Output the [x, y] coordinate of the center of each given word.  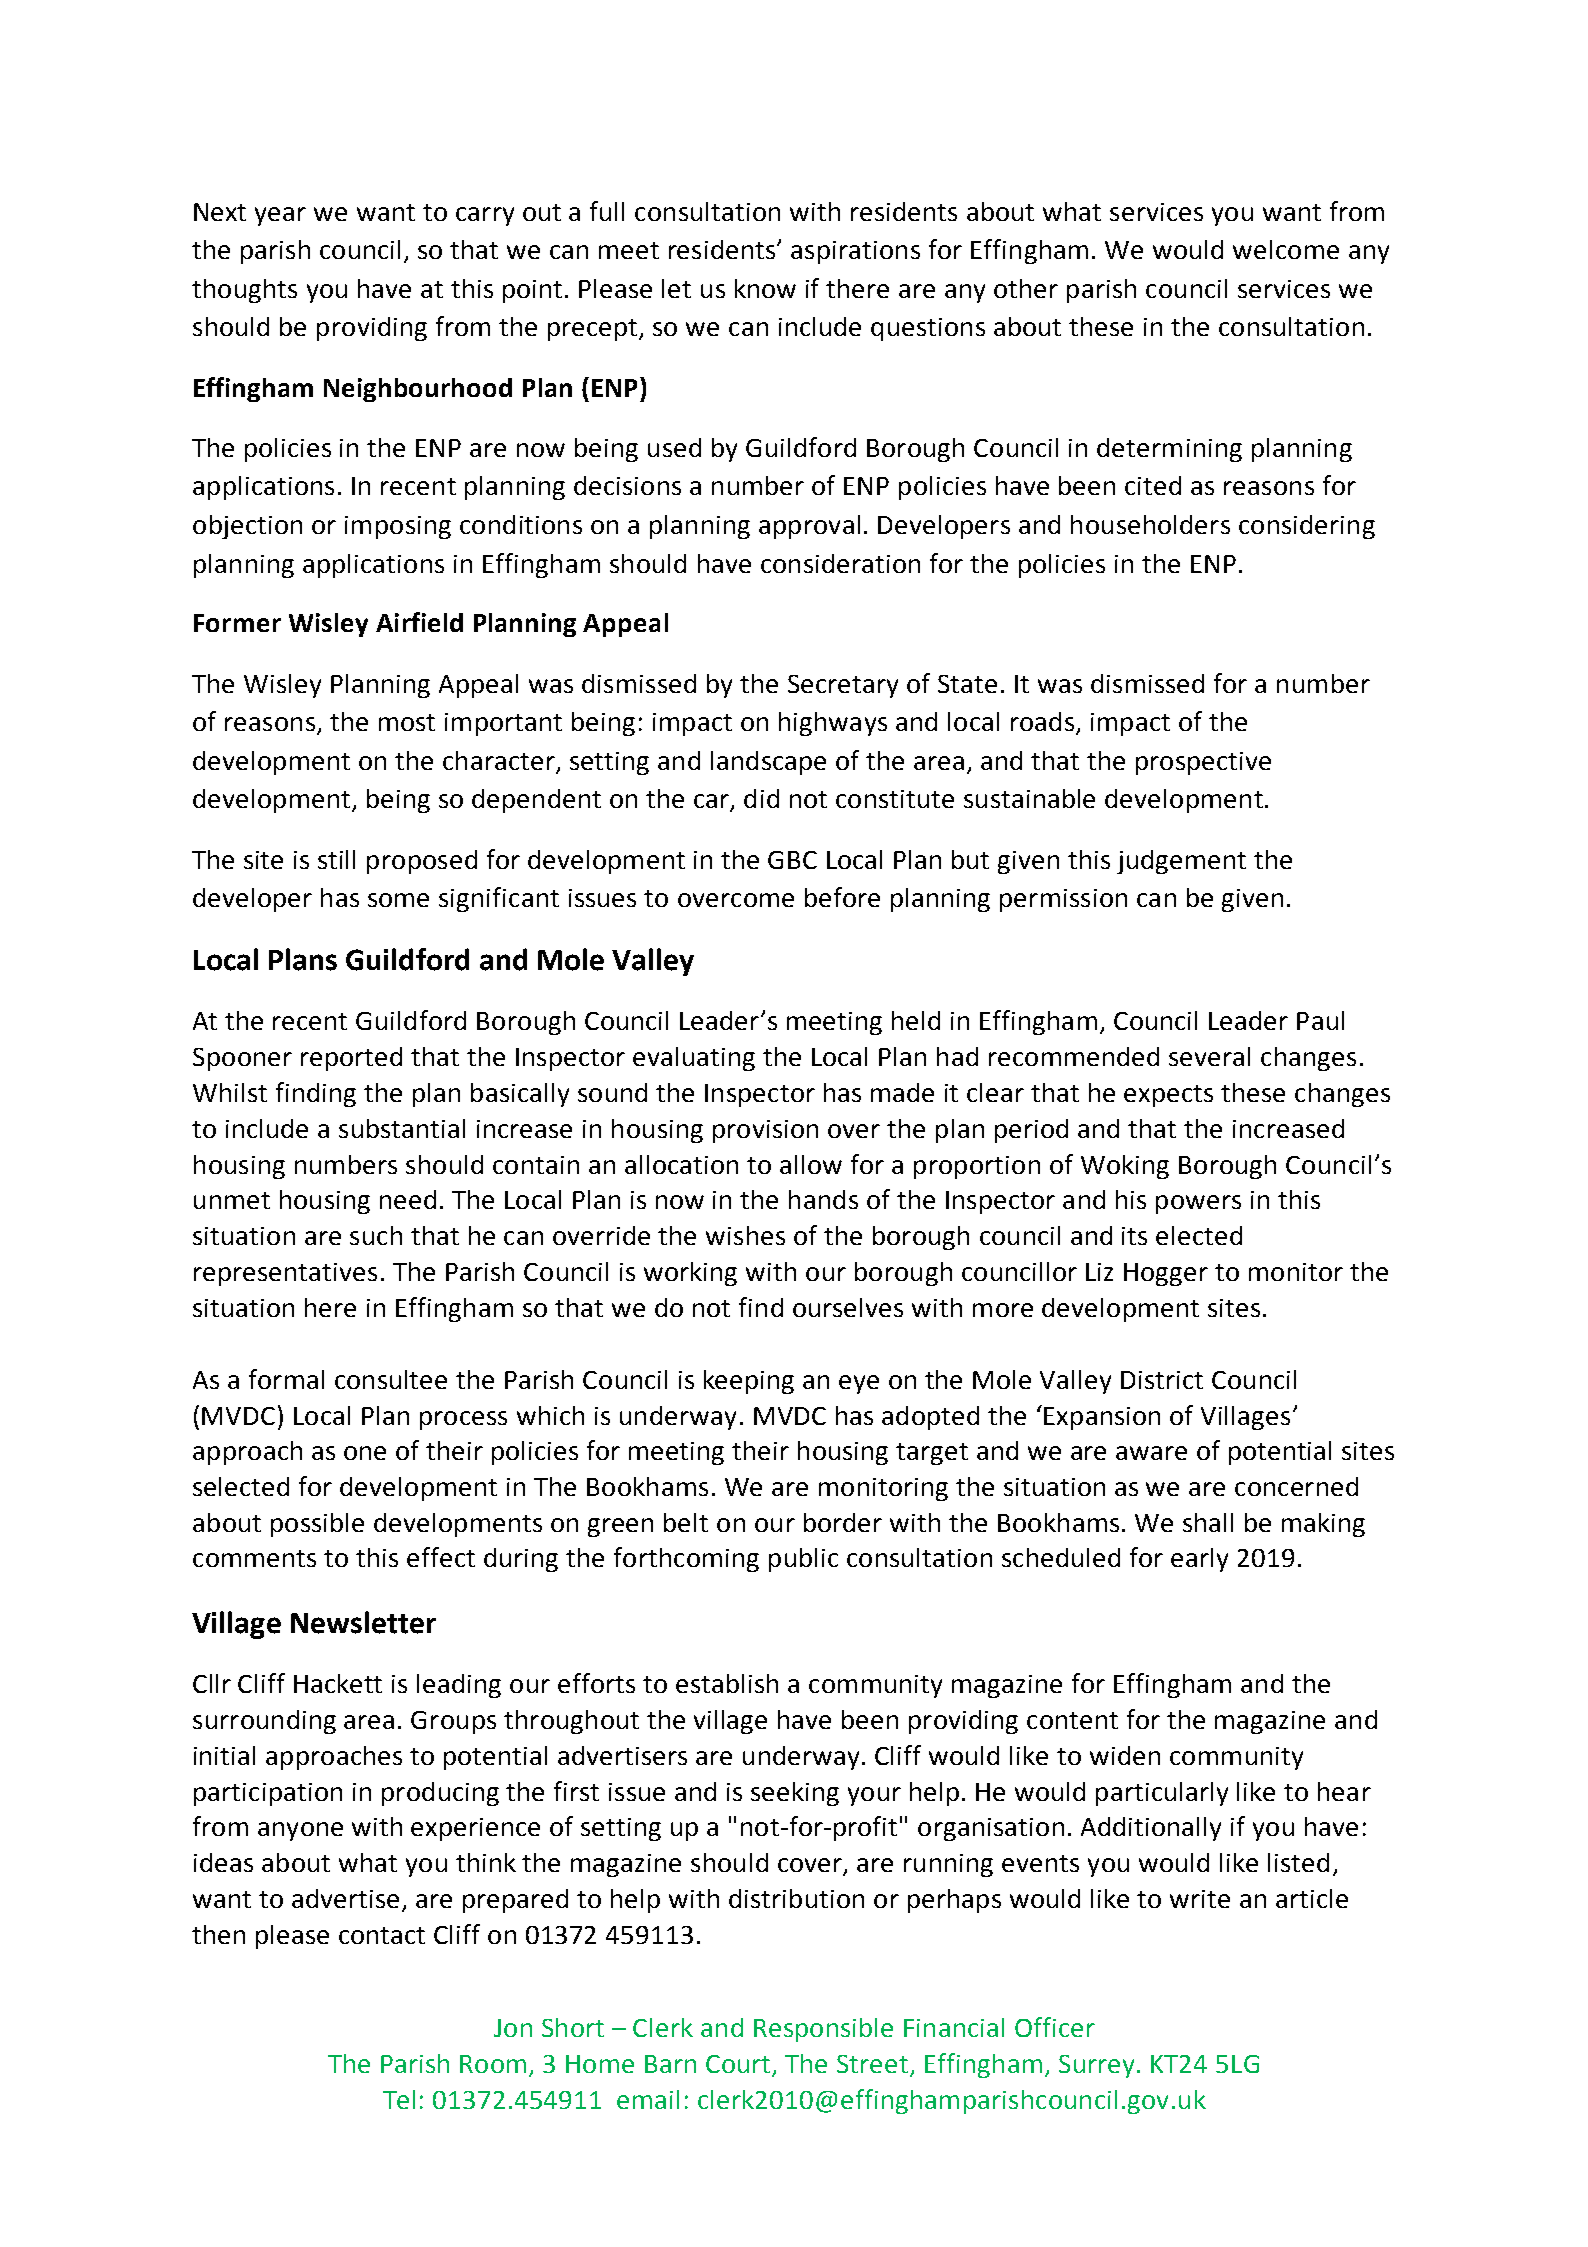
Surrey [1096, 2066]
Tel [399, 2099]
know [765, 288]
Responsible [823, 2030]
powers [1198, 1204]
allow [811, 1164]
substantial [402, 1128]
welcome [1286, 249]
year [280, 216]
